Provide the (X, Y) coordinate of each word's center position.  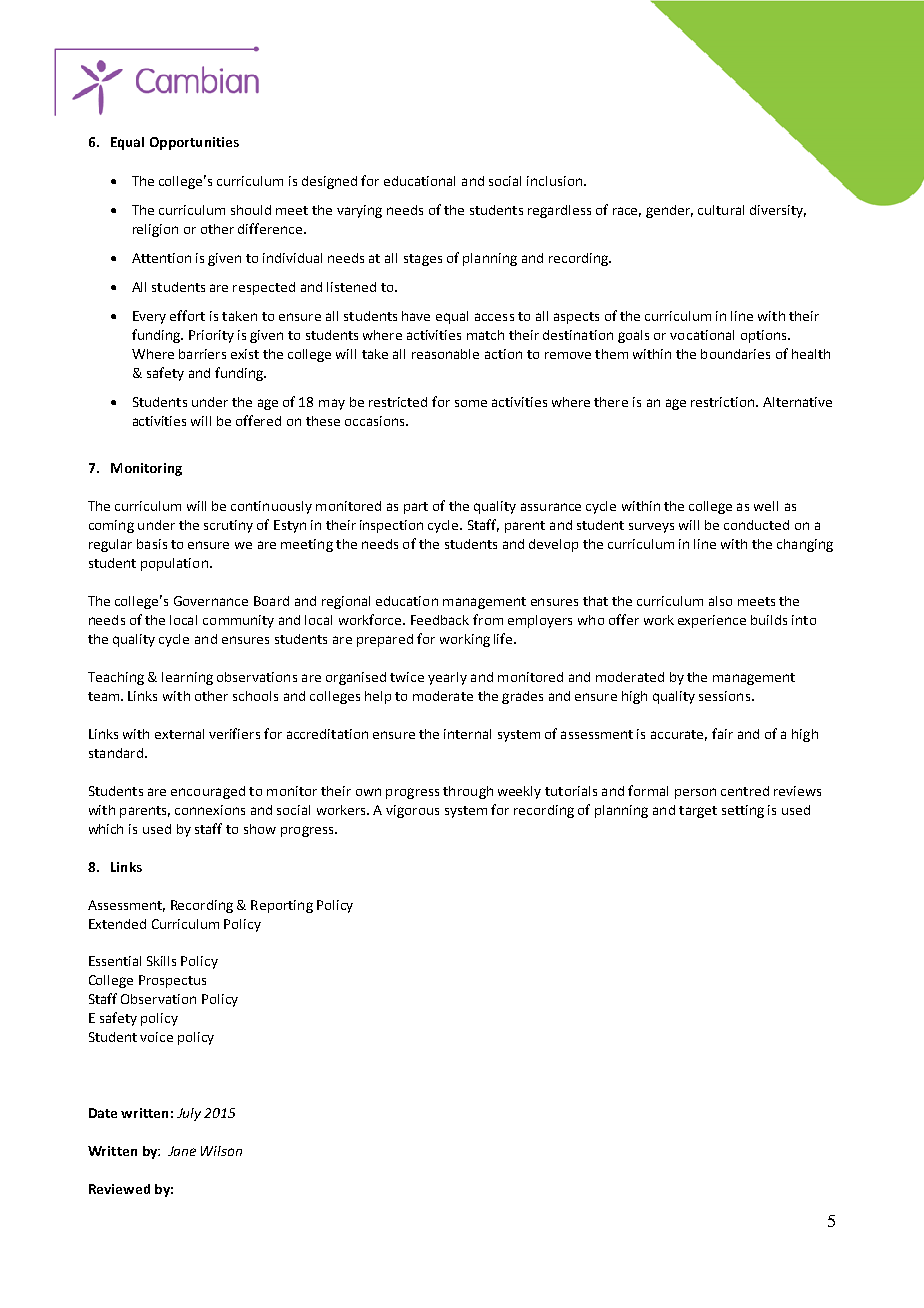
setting (743, 811)
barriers (202, 354)
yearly (447, 678)
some (471, 403)
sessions (726, 696)
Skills (161, 961)
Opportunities (194, 143)
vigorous (412, 811)
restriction (724, 402)
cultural (721, 210)
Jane (182, 1151)
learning (187, 678)
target (698, 812)
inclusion (554, 181)
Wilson (221, 1151)
